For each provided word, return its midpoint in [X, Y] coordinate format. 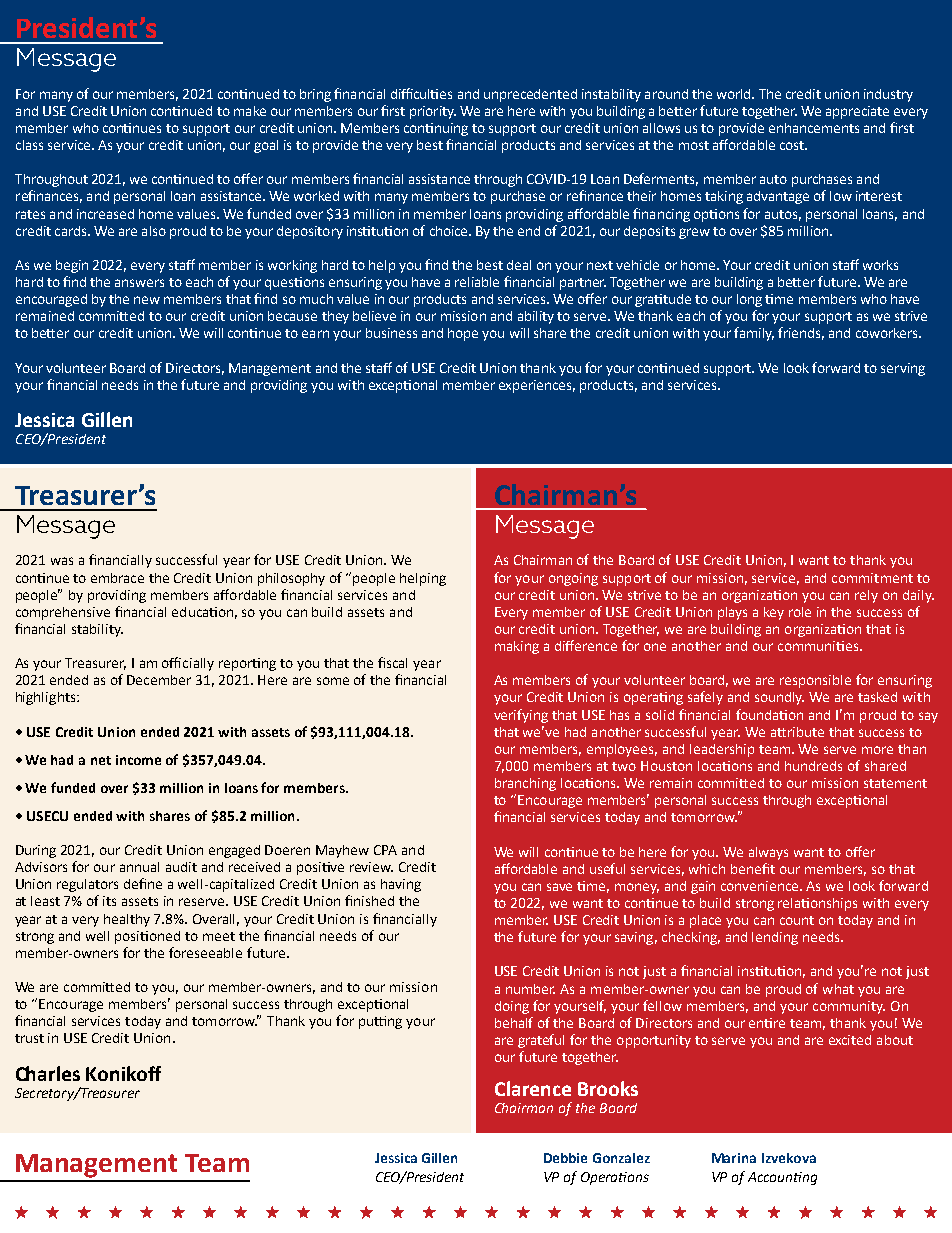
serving [903, 369]
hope [463, 334]
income [138, 760]
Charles [48, 1073]
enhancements [814, 128]
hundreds [813, 766]
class [29, 145]
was [62, 561]
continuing [436, 129]
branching [525, 784]
